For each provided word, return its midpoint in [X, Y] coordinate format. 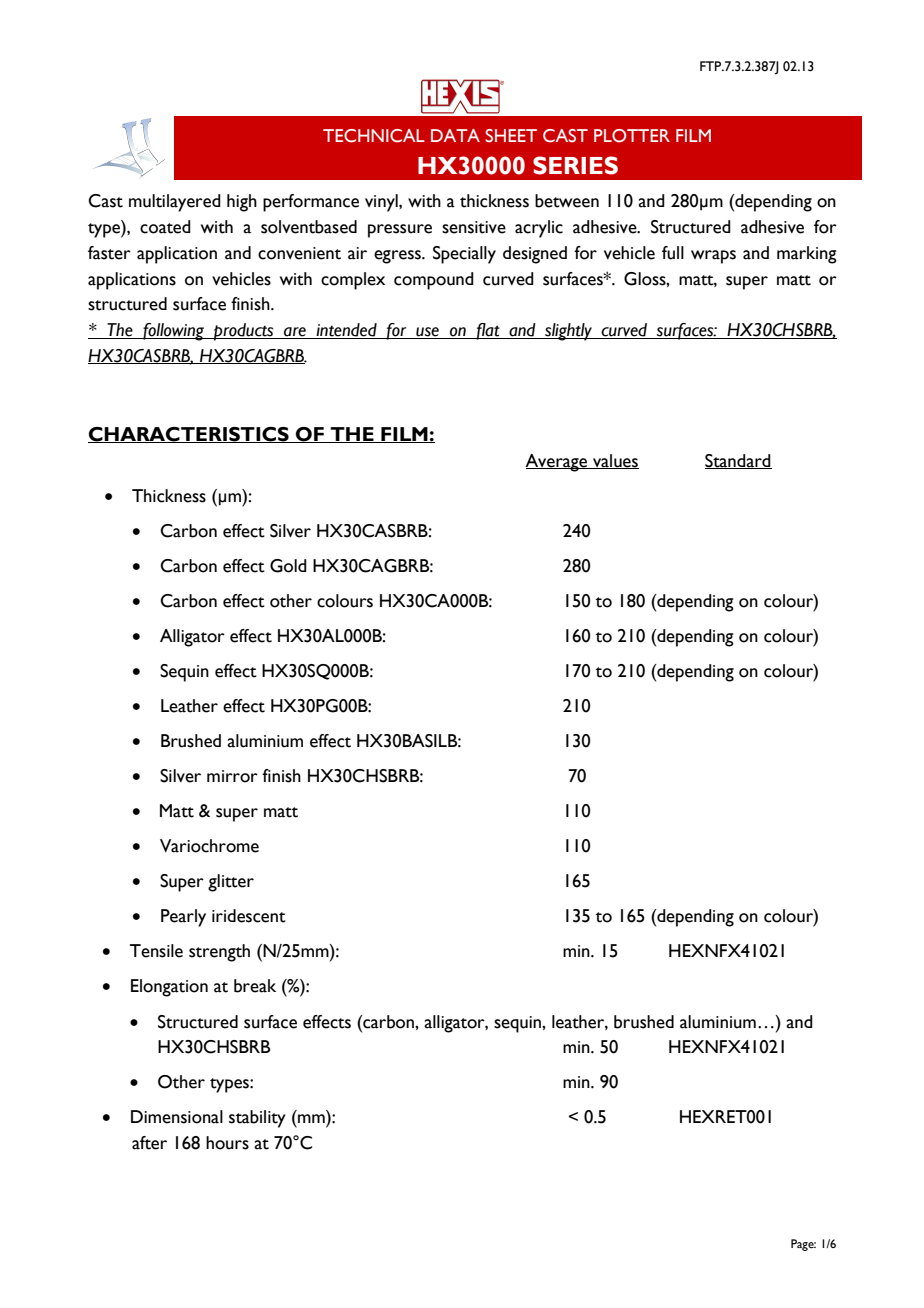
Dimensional [177, 1117]
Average [557, 463]
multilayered [175, 203]
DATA [455, 135]
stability [257, 1119]
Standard [738, 461]
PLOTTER [632, 136]
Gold [288, 566]
